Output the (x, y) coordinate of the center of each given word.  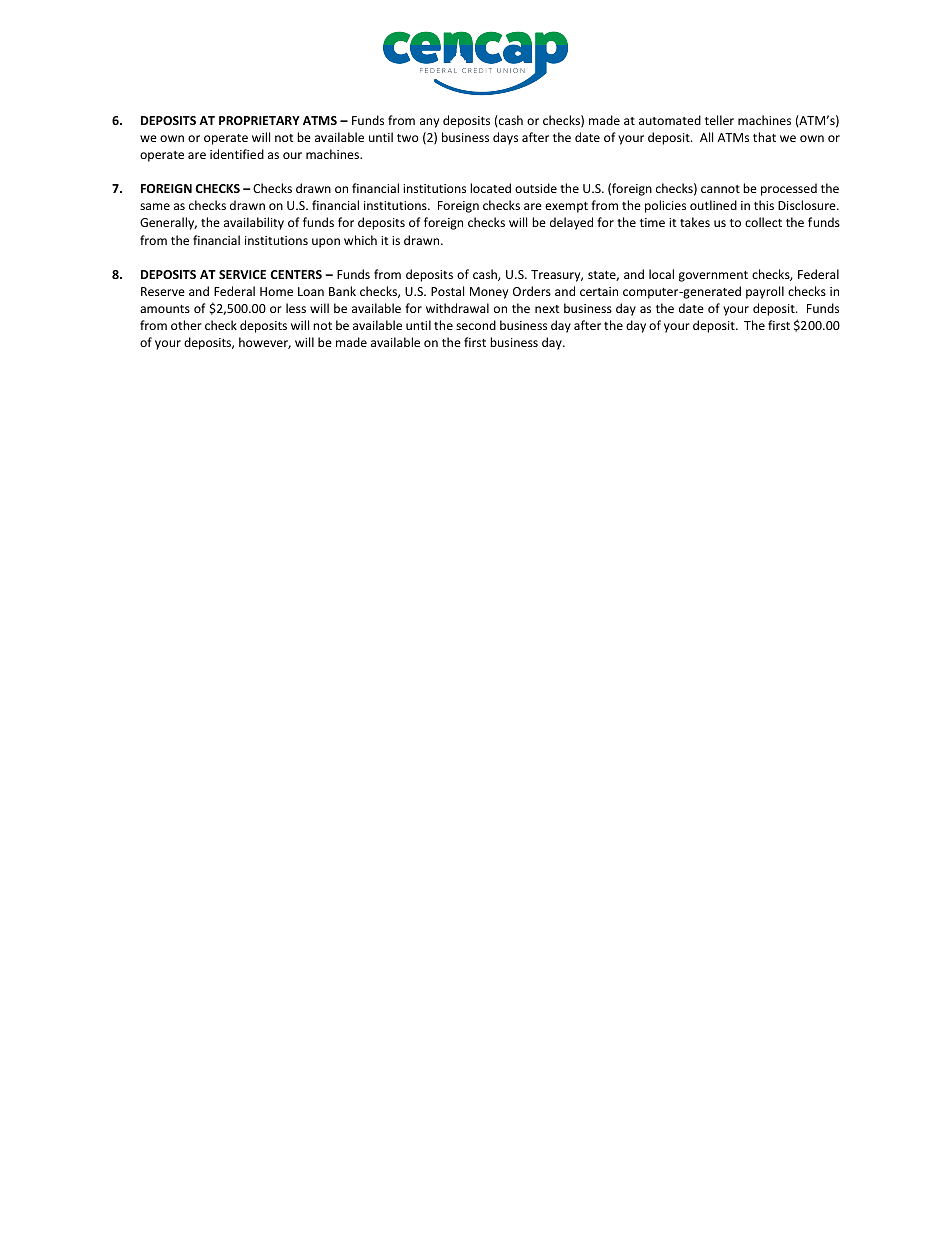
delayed (571, 223)
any (429, 123)
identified (237, 154)
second (476, 325)
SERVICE (242, 274)
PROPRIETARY (259, 120)
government (713, 276)
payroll (765, 292)
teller (719, 120)
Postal (447, 291)
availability (254, 223)
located (490, 188)
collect (763, 222)
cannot (720, 189)
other (186, 325)
